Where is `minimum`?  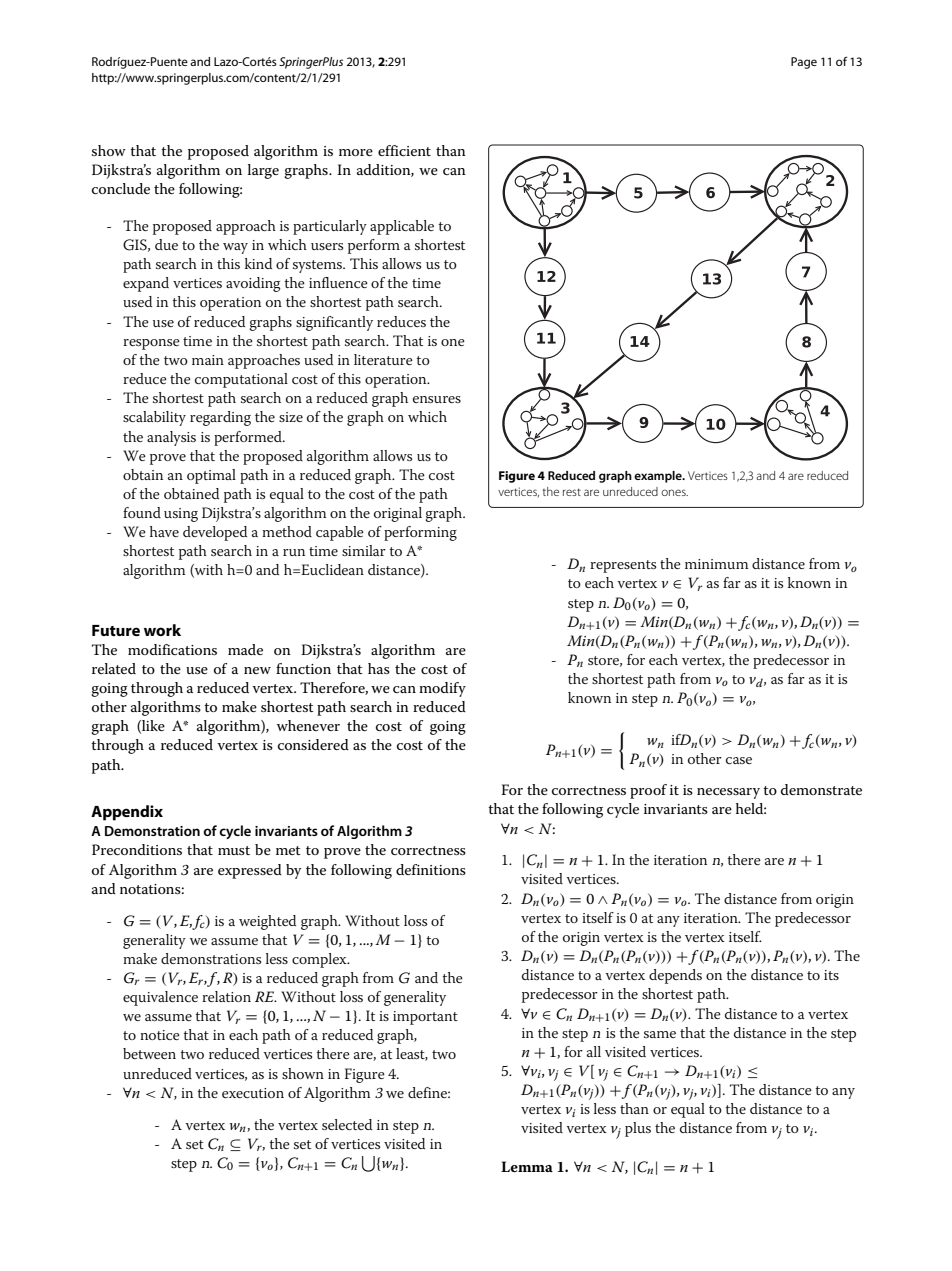
minimum is located at coordinates (716, 564).
